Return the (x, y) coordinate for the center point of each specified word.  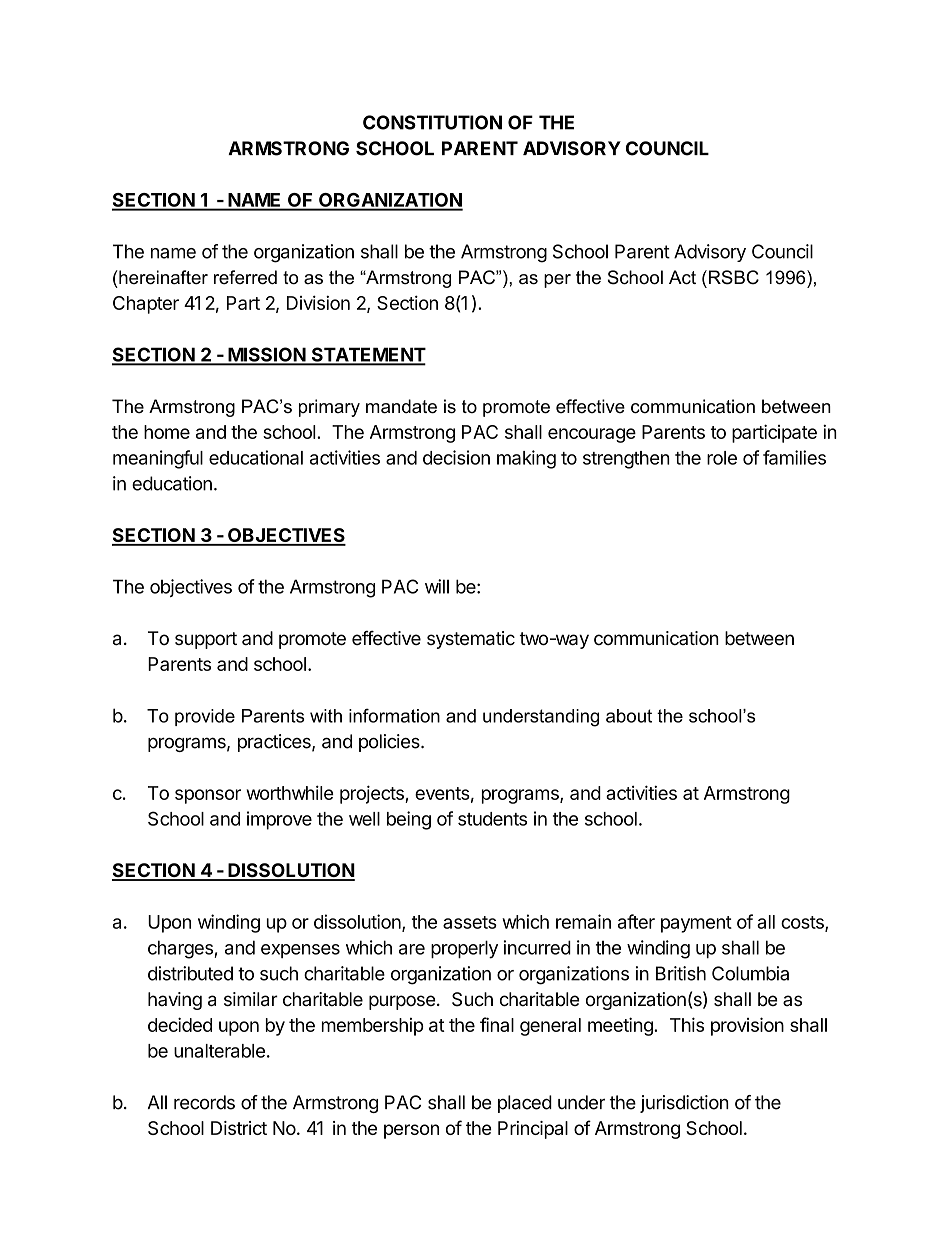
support (206, 640)
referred (245, 277)
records (204, 1102)
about (629, 716)
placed (525, 1104)
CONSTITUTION (432, 122)
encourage (592, 435)
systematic (471, 640)
